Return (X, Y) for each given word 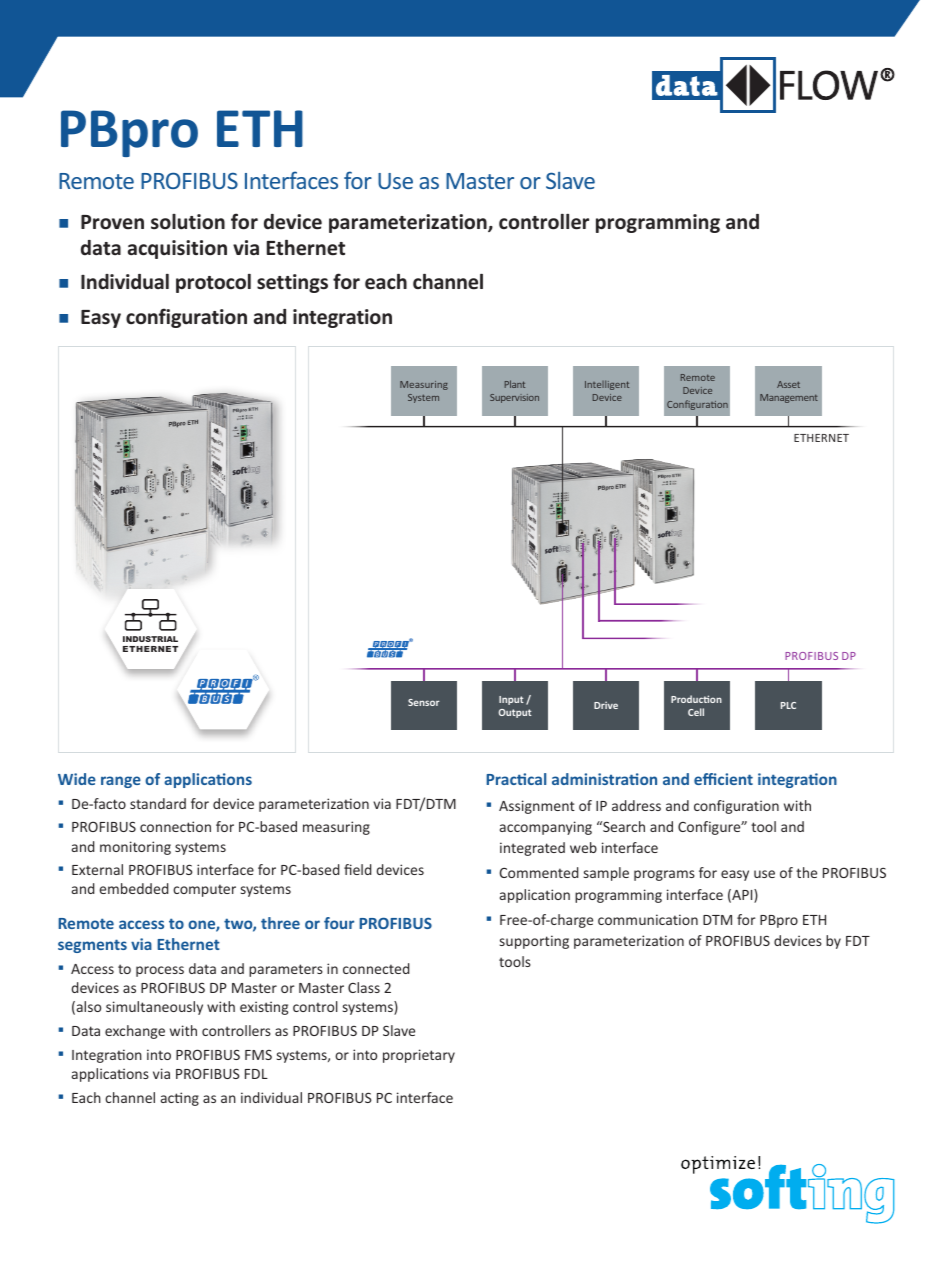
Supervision (514, 398)
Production (696, 699)
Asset (788, 384)
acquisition (177, 249)
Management (789, 398)
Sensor (424, 702)
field (358, 869)
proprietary (419, 1056)
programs (664, 875)
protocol (213, 283)
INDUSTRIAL (150, 639)
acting (180, 1099)
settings (292, 283)
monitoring (135, 848)
